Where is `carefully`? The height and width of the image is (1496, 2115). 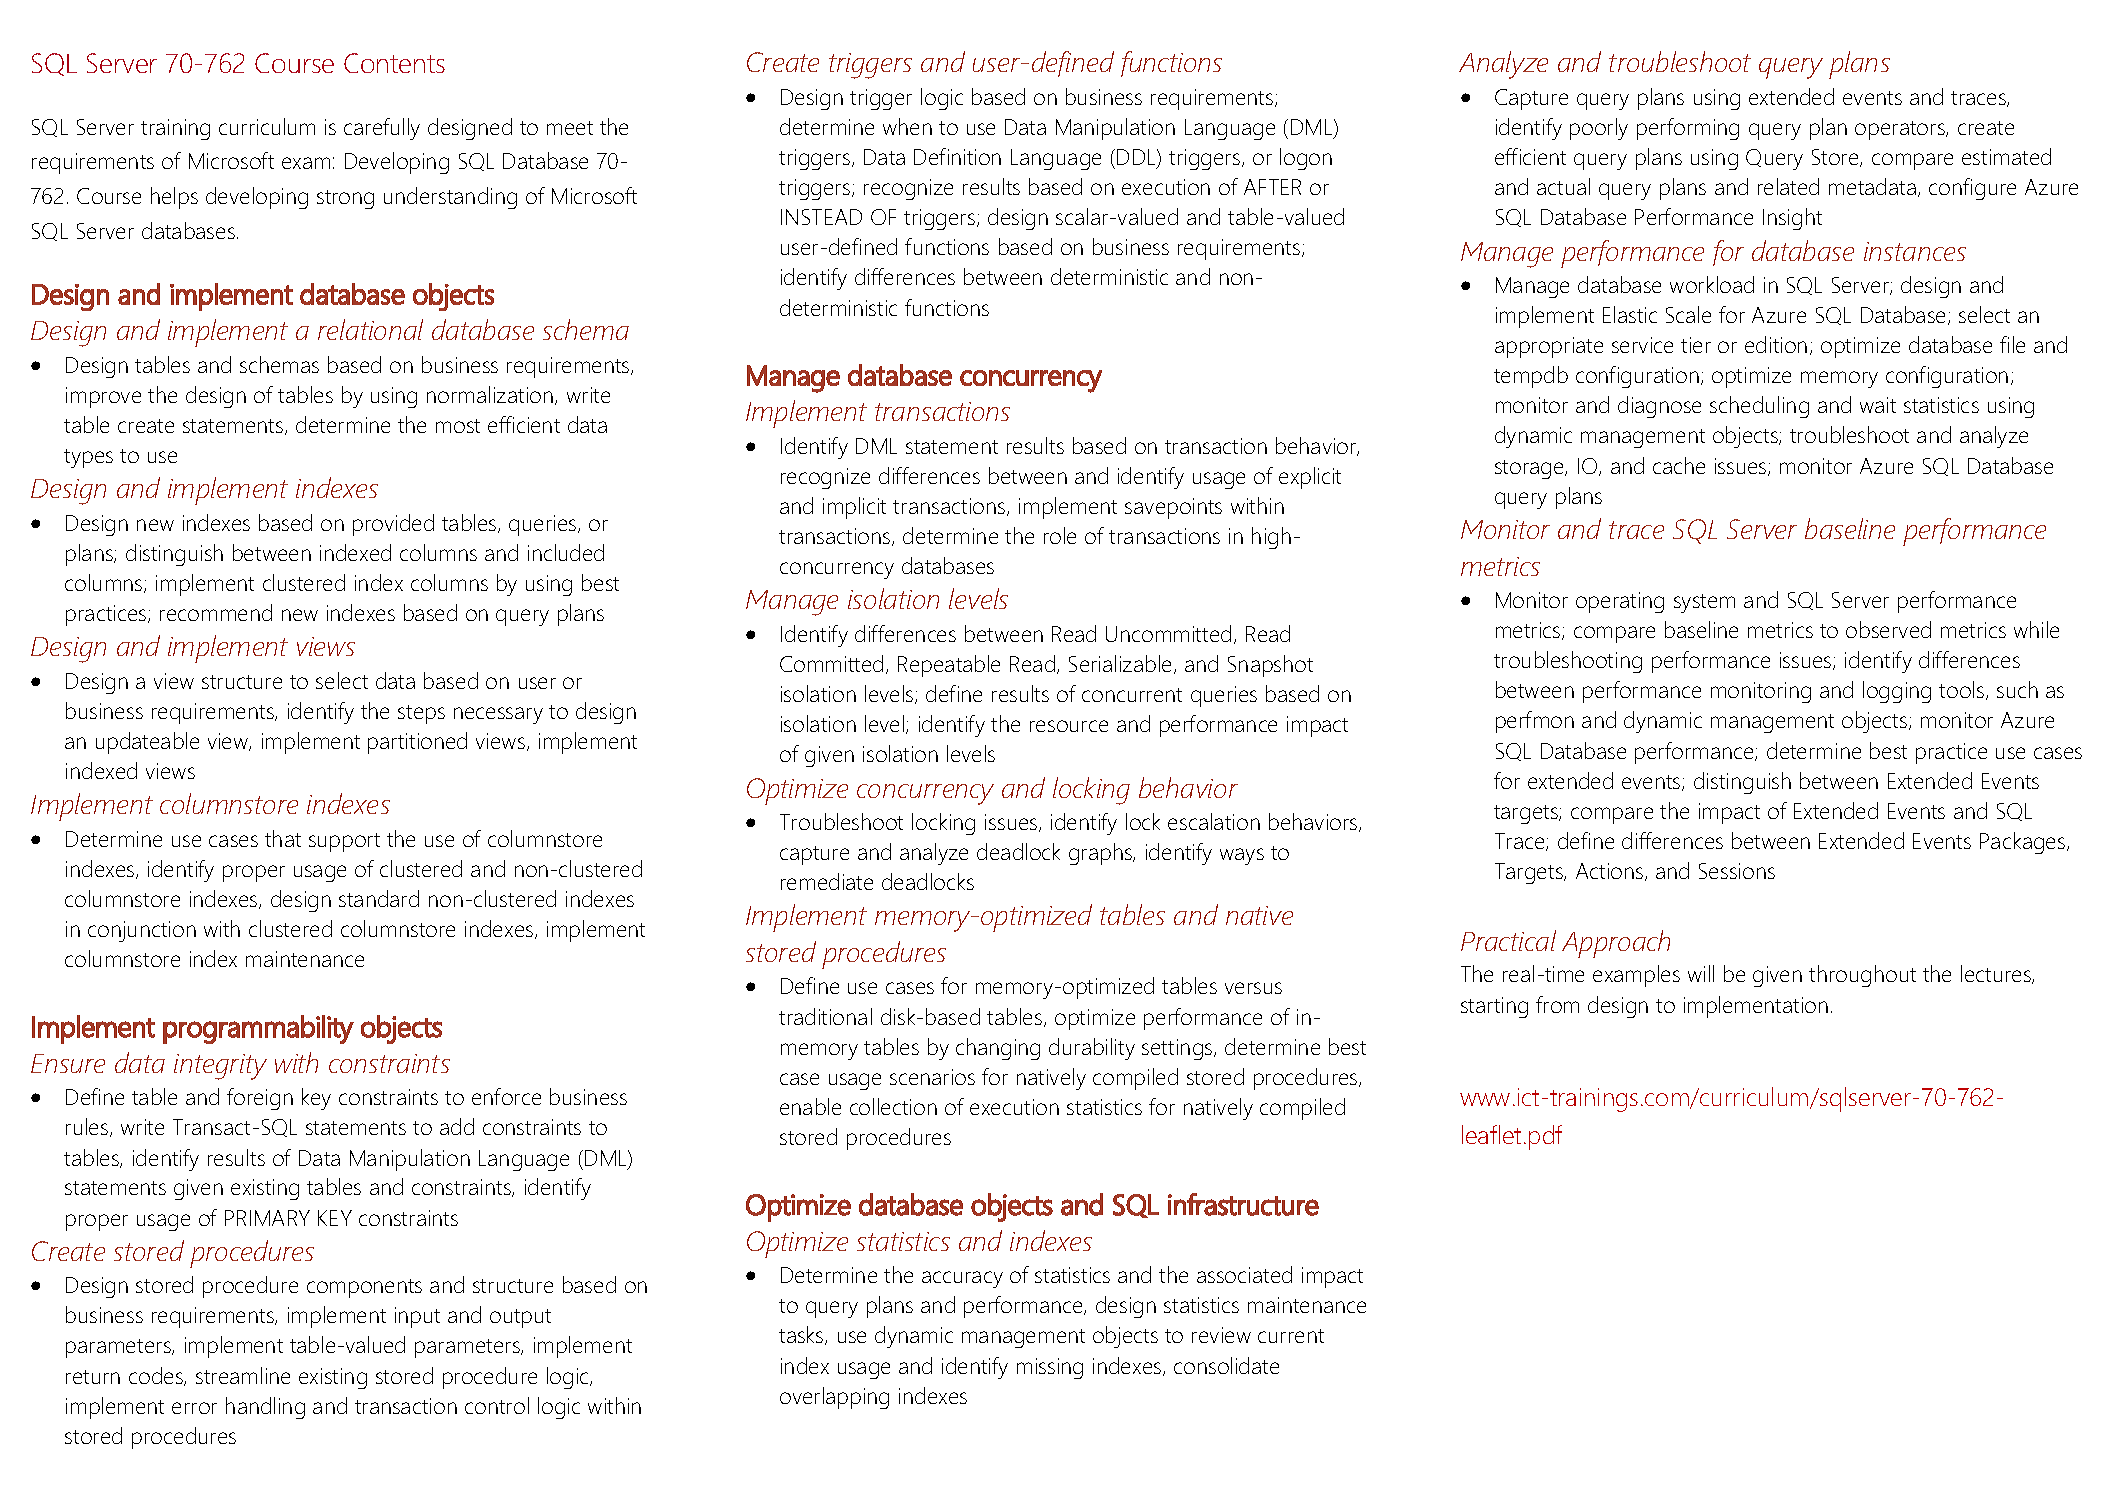
carefully is located at coordinates (382, 129).
